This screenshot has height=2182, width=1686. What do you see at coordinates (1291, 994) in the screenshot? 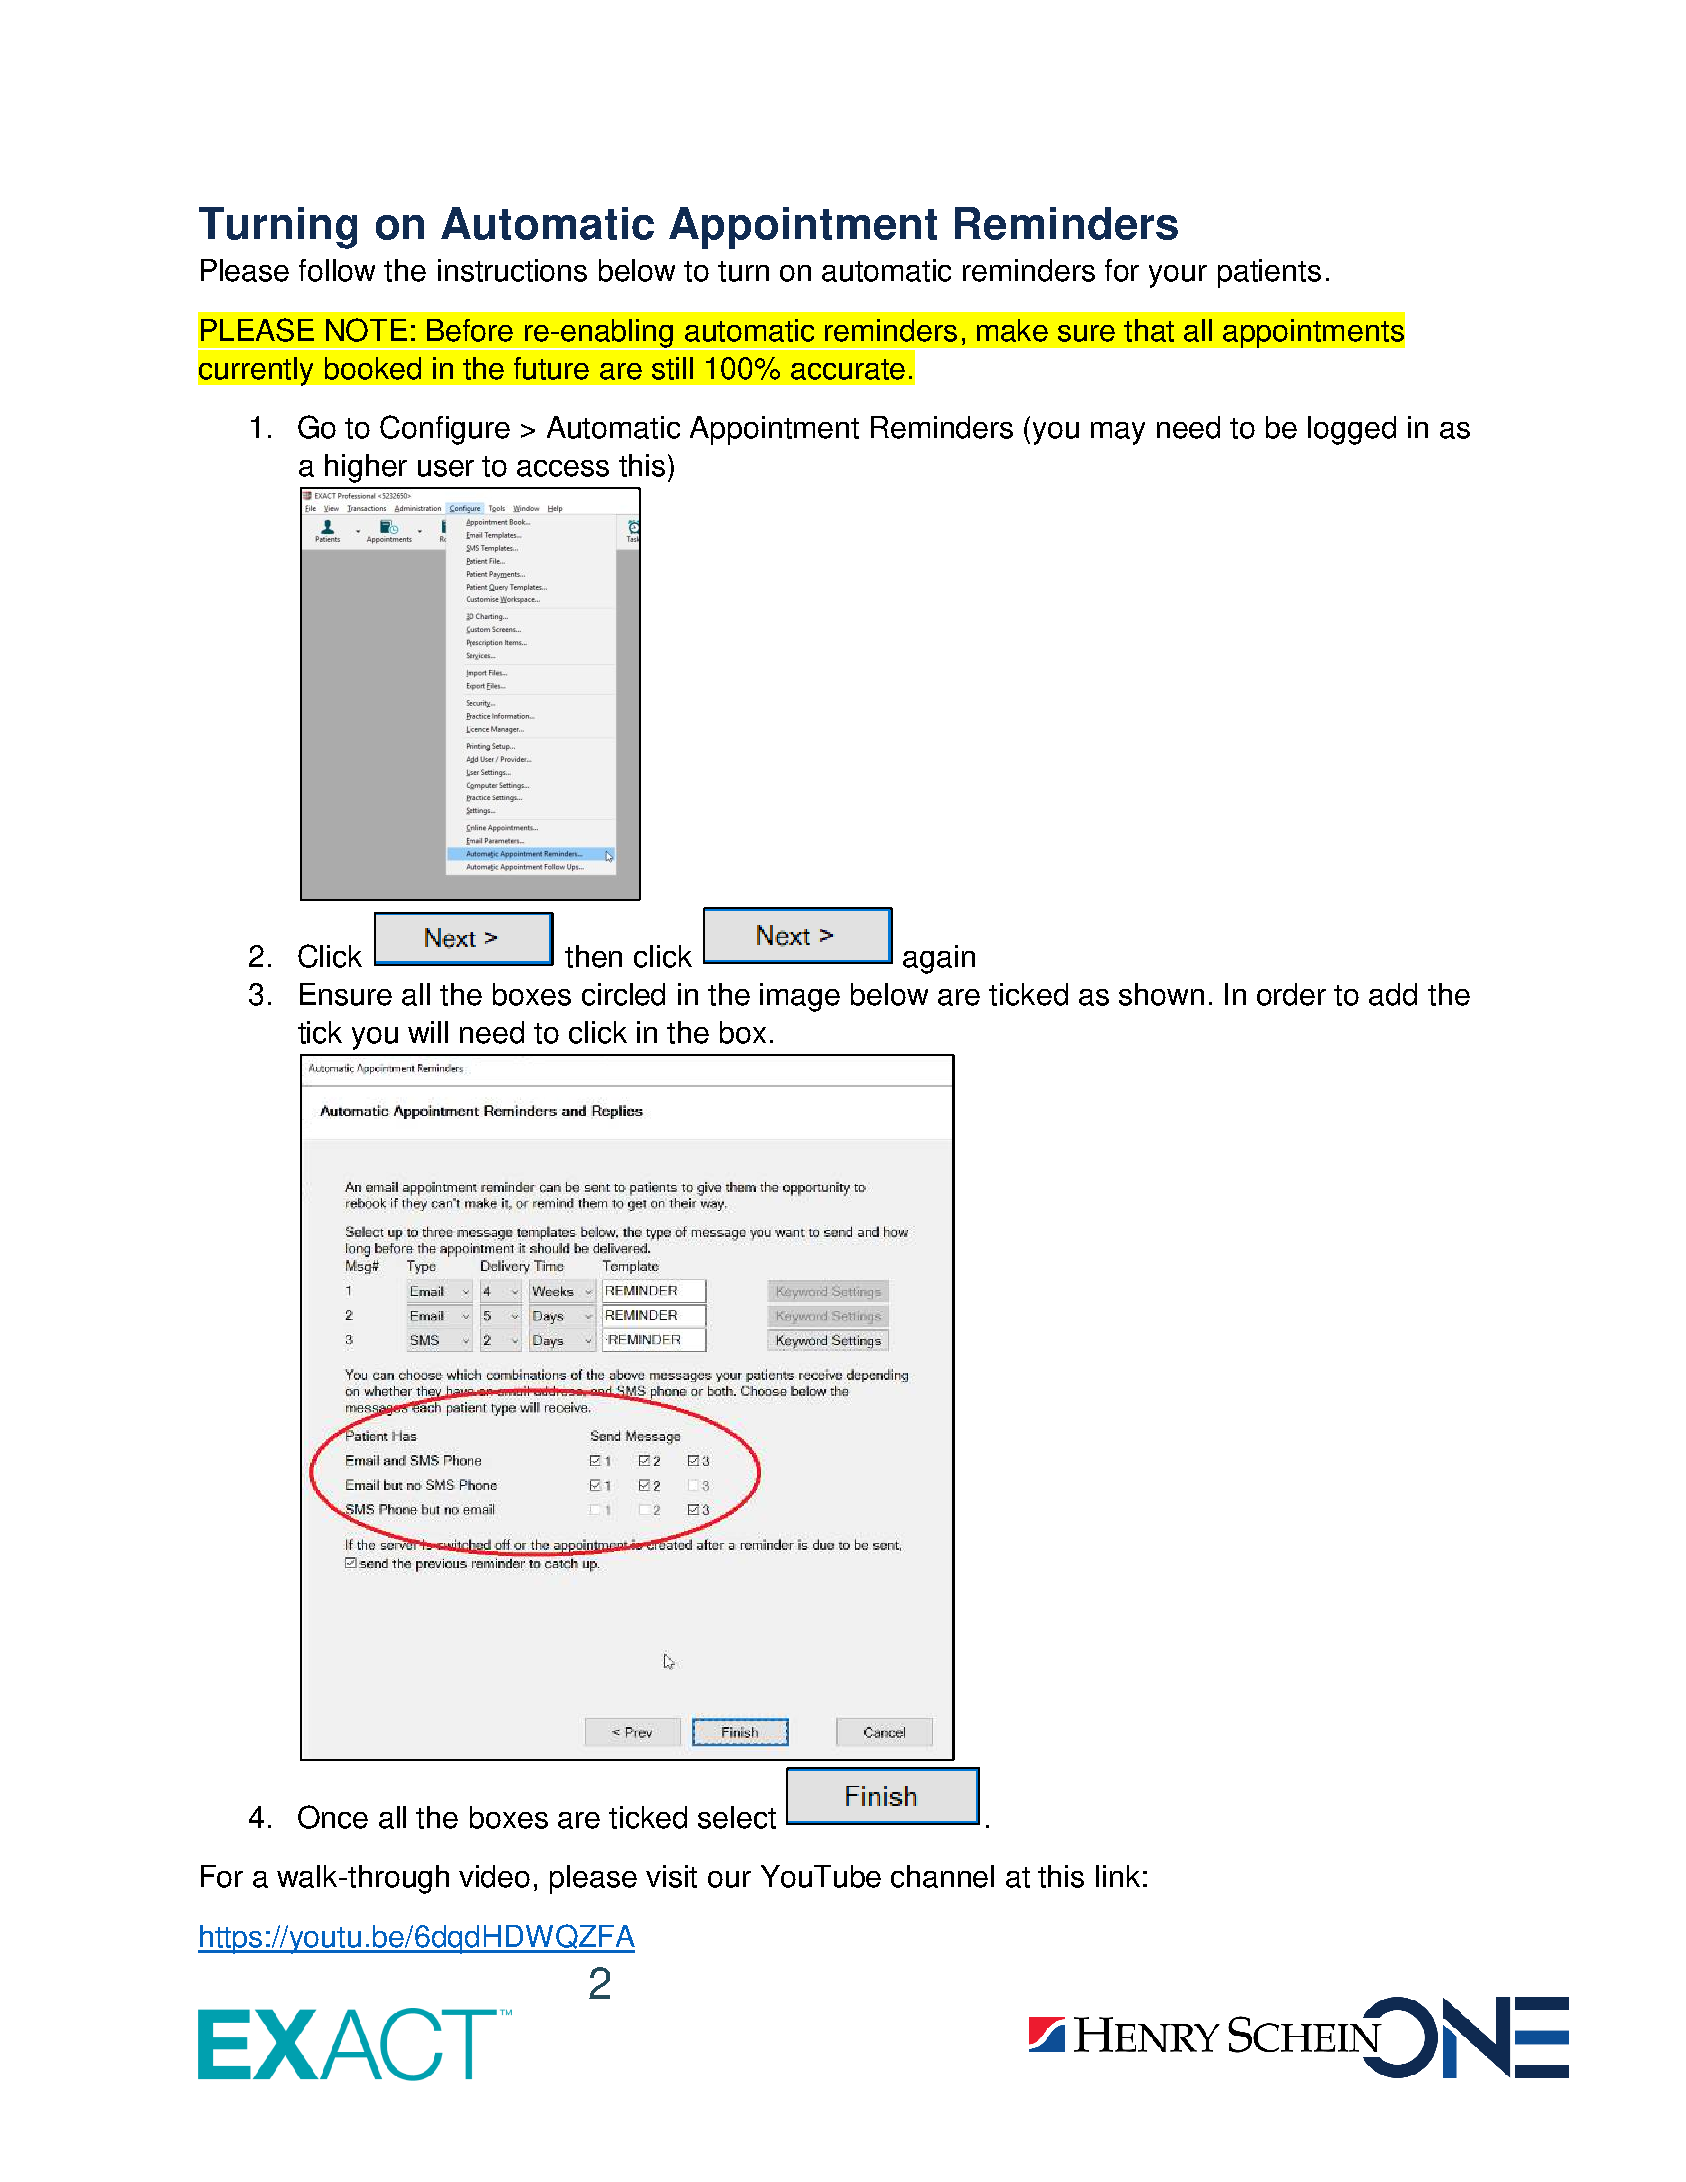
I see `order` at bounding box center [1291, 994].
